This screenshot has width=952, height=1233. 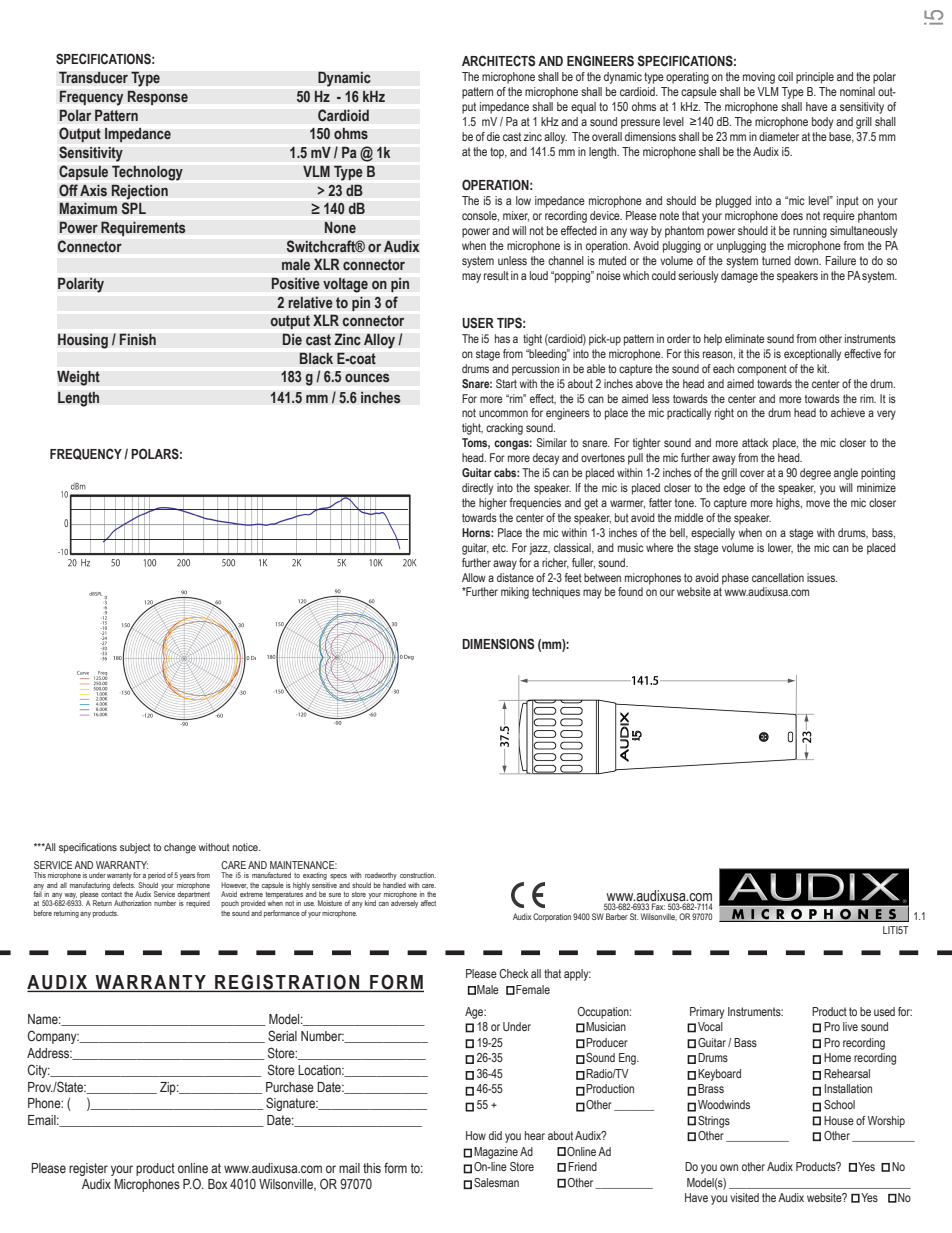 What do you see at coordinates (88, 1169) in the screenshot?
I see `register` at bounding box center [88, 1169].
